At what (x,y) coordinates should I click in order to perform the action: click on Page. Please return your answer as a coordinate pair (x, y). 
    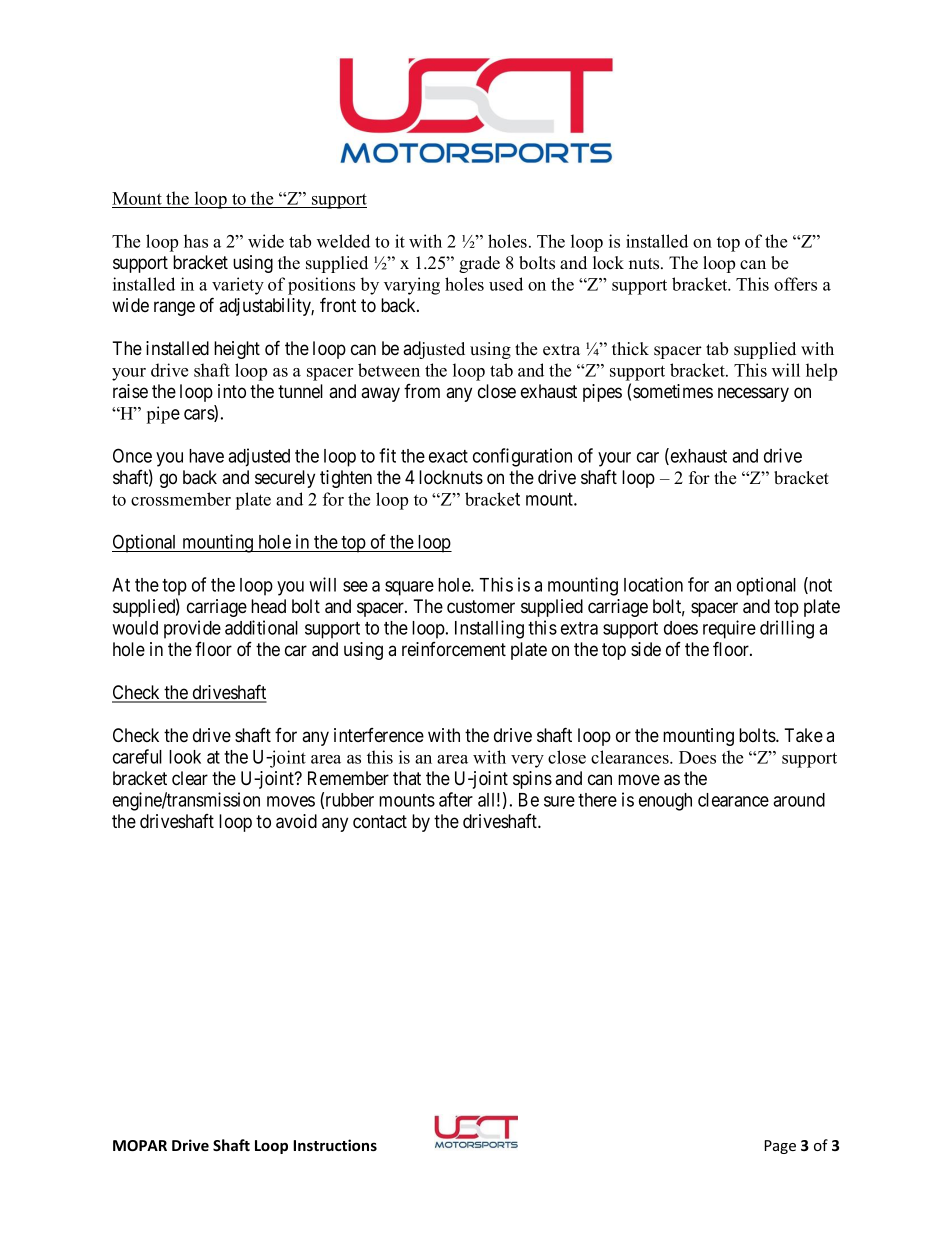
    Looking at the image, I should click on (780, 1147).
